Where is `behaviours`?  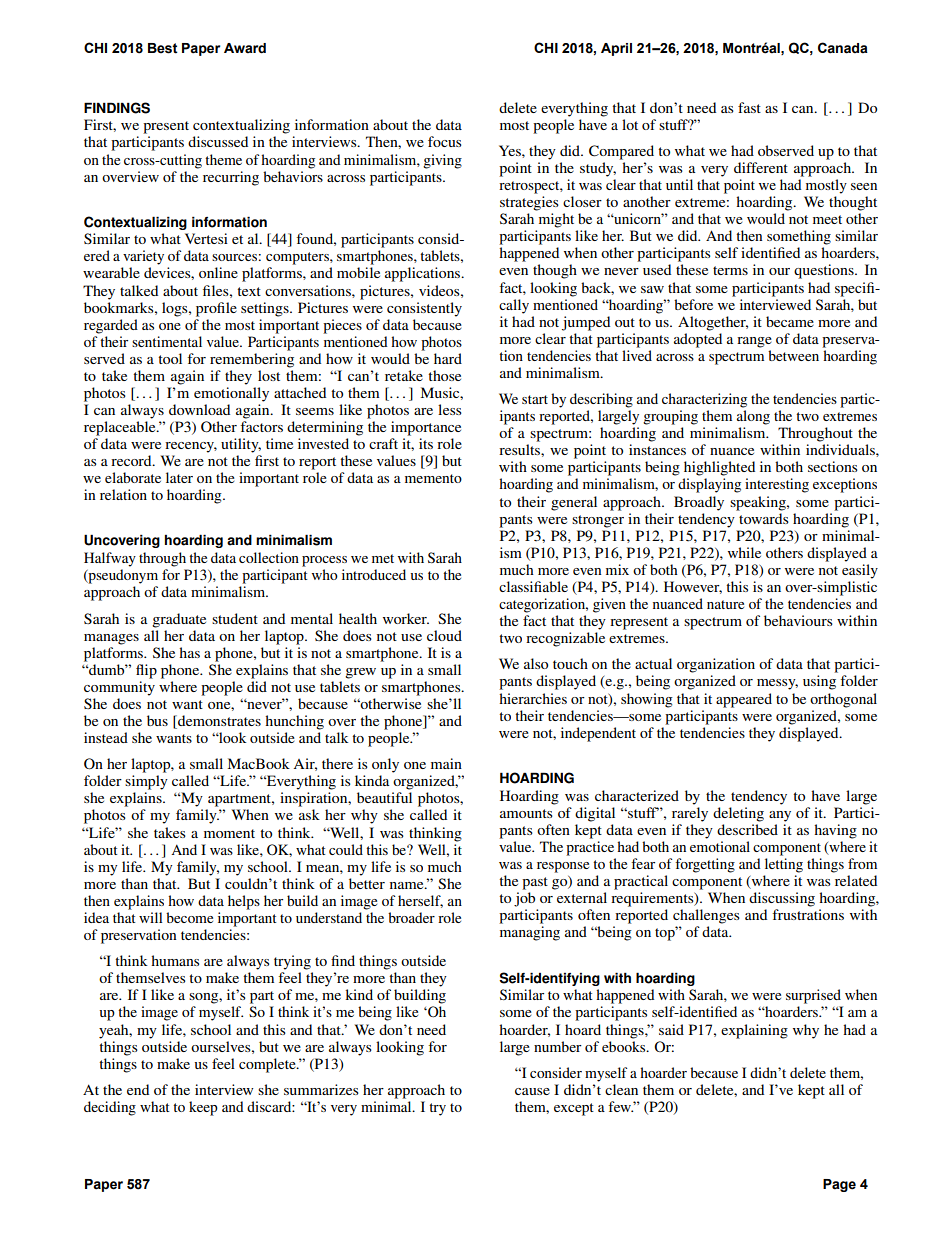 behaviours is located at coordinates (798, 620).
